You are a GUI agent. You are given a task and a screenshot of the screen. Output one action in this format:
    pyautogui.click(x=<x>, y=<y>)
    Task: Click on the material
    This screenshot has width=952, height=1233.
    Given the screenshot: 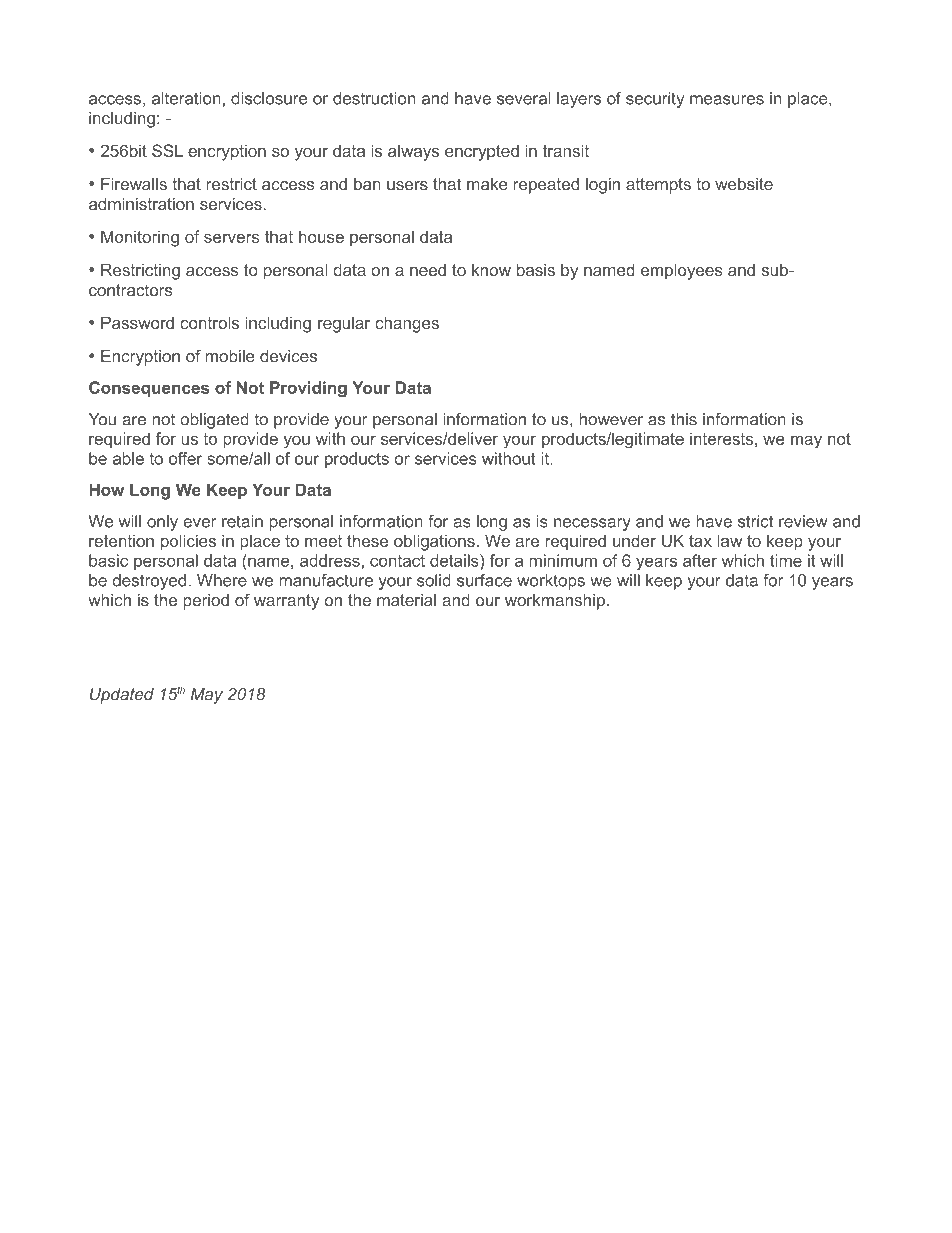 What is the action you would take?
    pyautogui.click(x=406, y=600)
